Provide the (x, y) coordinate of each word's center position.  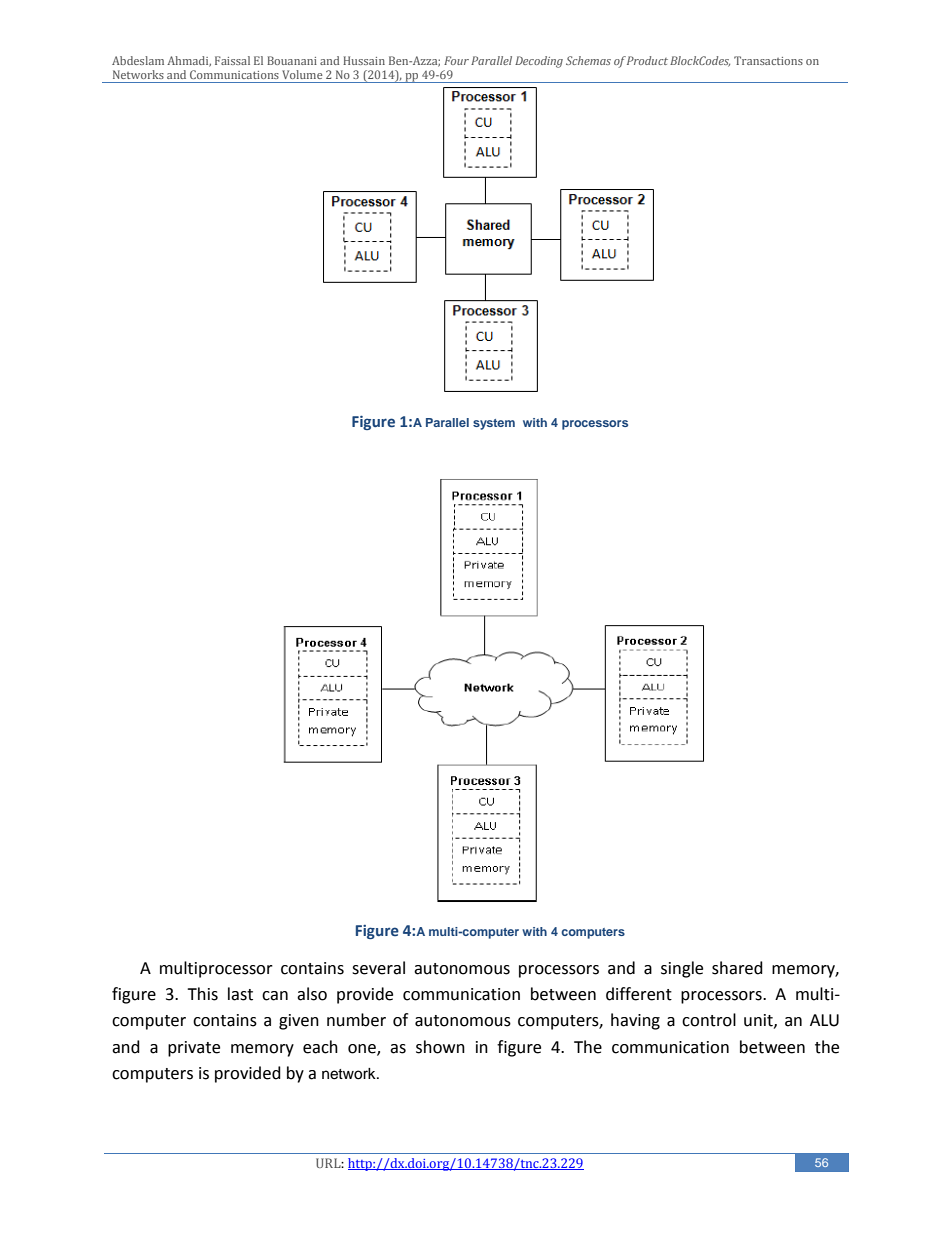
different (639, 994)
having (635, 1021)
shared (737, 968)
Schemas (588, 60)
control (709, 1020)
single (682, 969)
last (240, 994)
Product (647, 60)
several (378, 968)
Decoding (539, 62)
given (299, 1022)
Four (456, 60)
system (494, 424)
